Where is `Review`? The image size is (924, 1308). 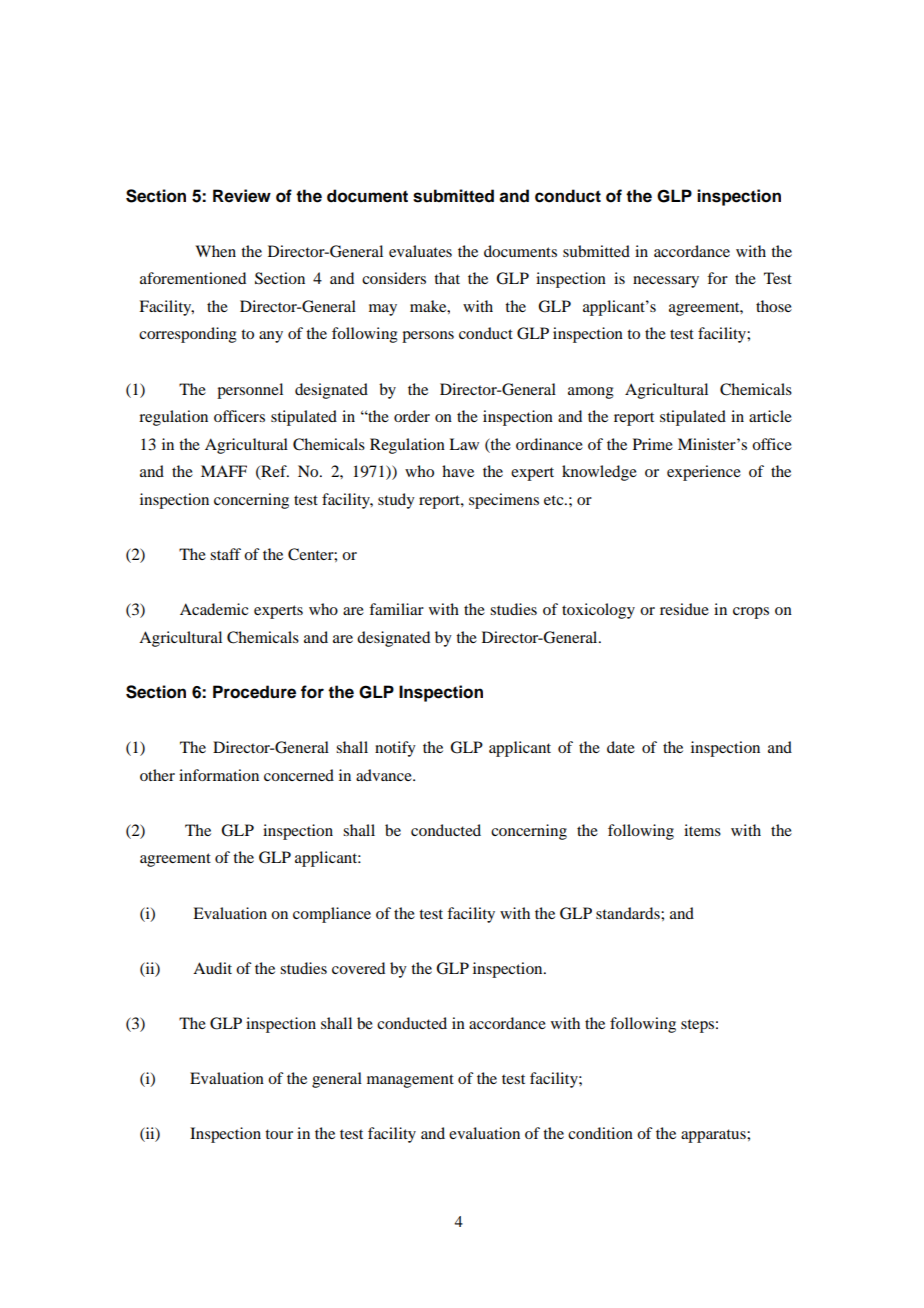 Review is located at coordinates (242, 196).
